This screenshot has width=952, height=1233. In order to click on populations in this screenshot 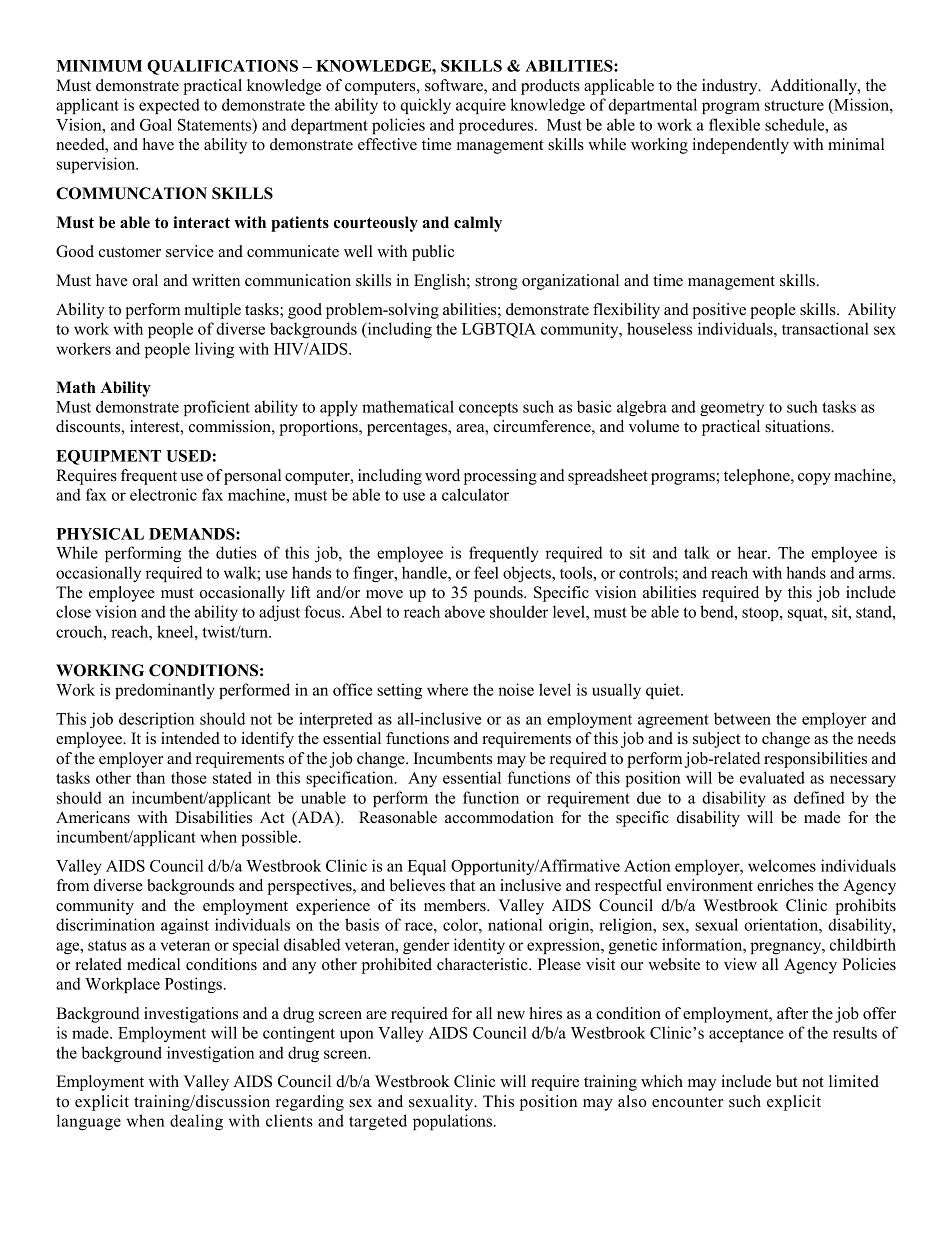, I will do `click(452, 1122)`.
